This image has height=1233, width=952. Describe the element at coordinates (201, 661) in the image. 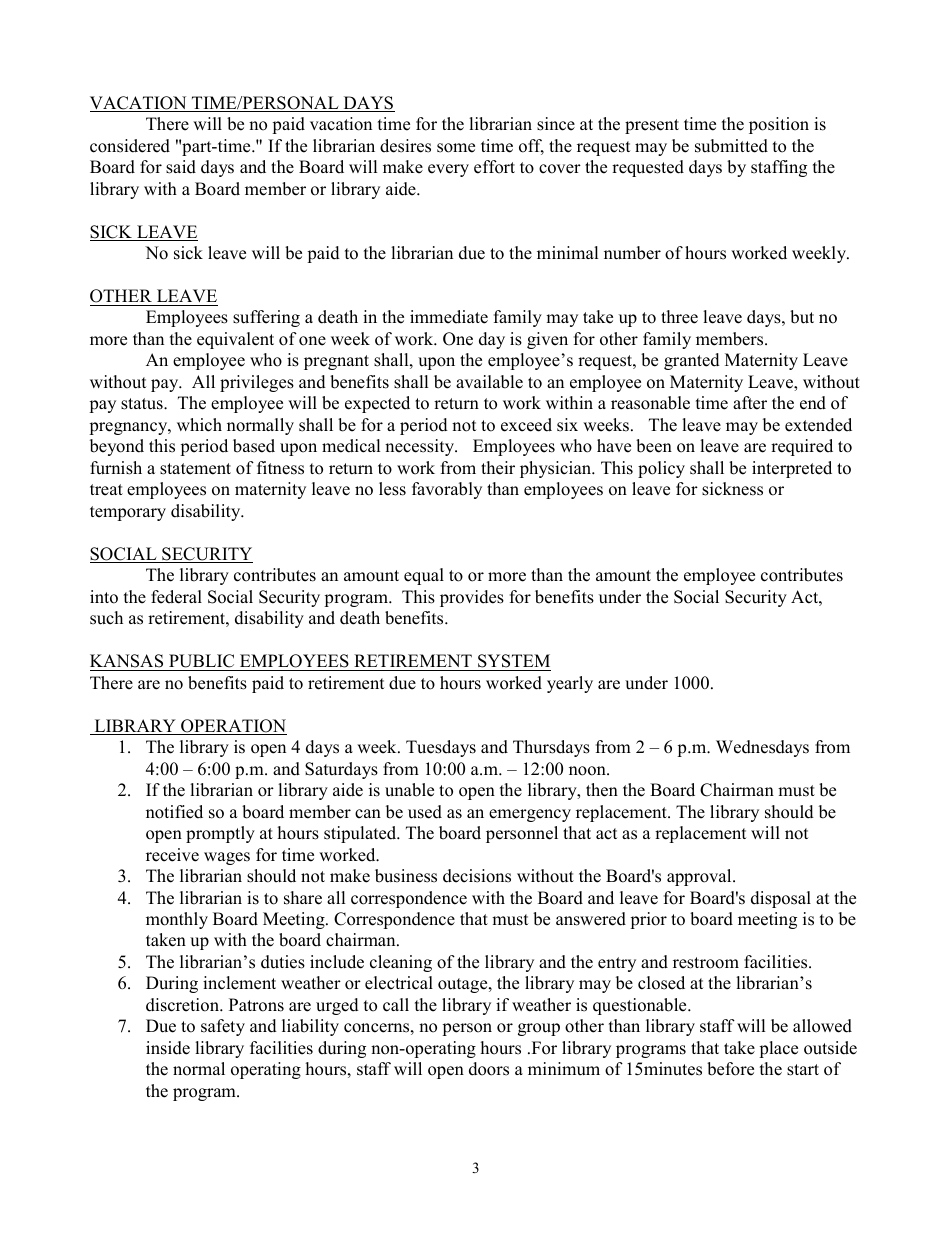

I see `PUBLIC` at that location.
